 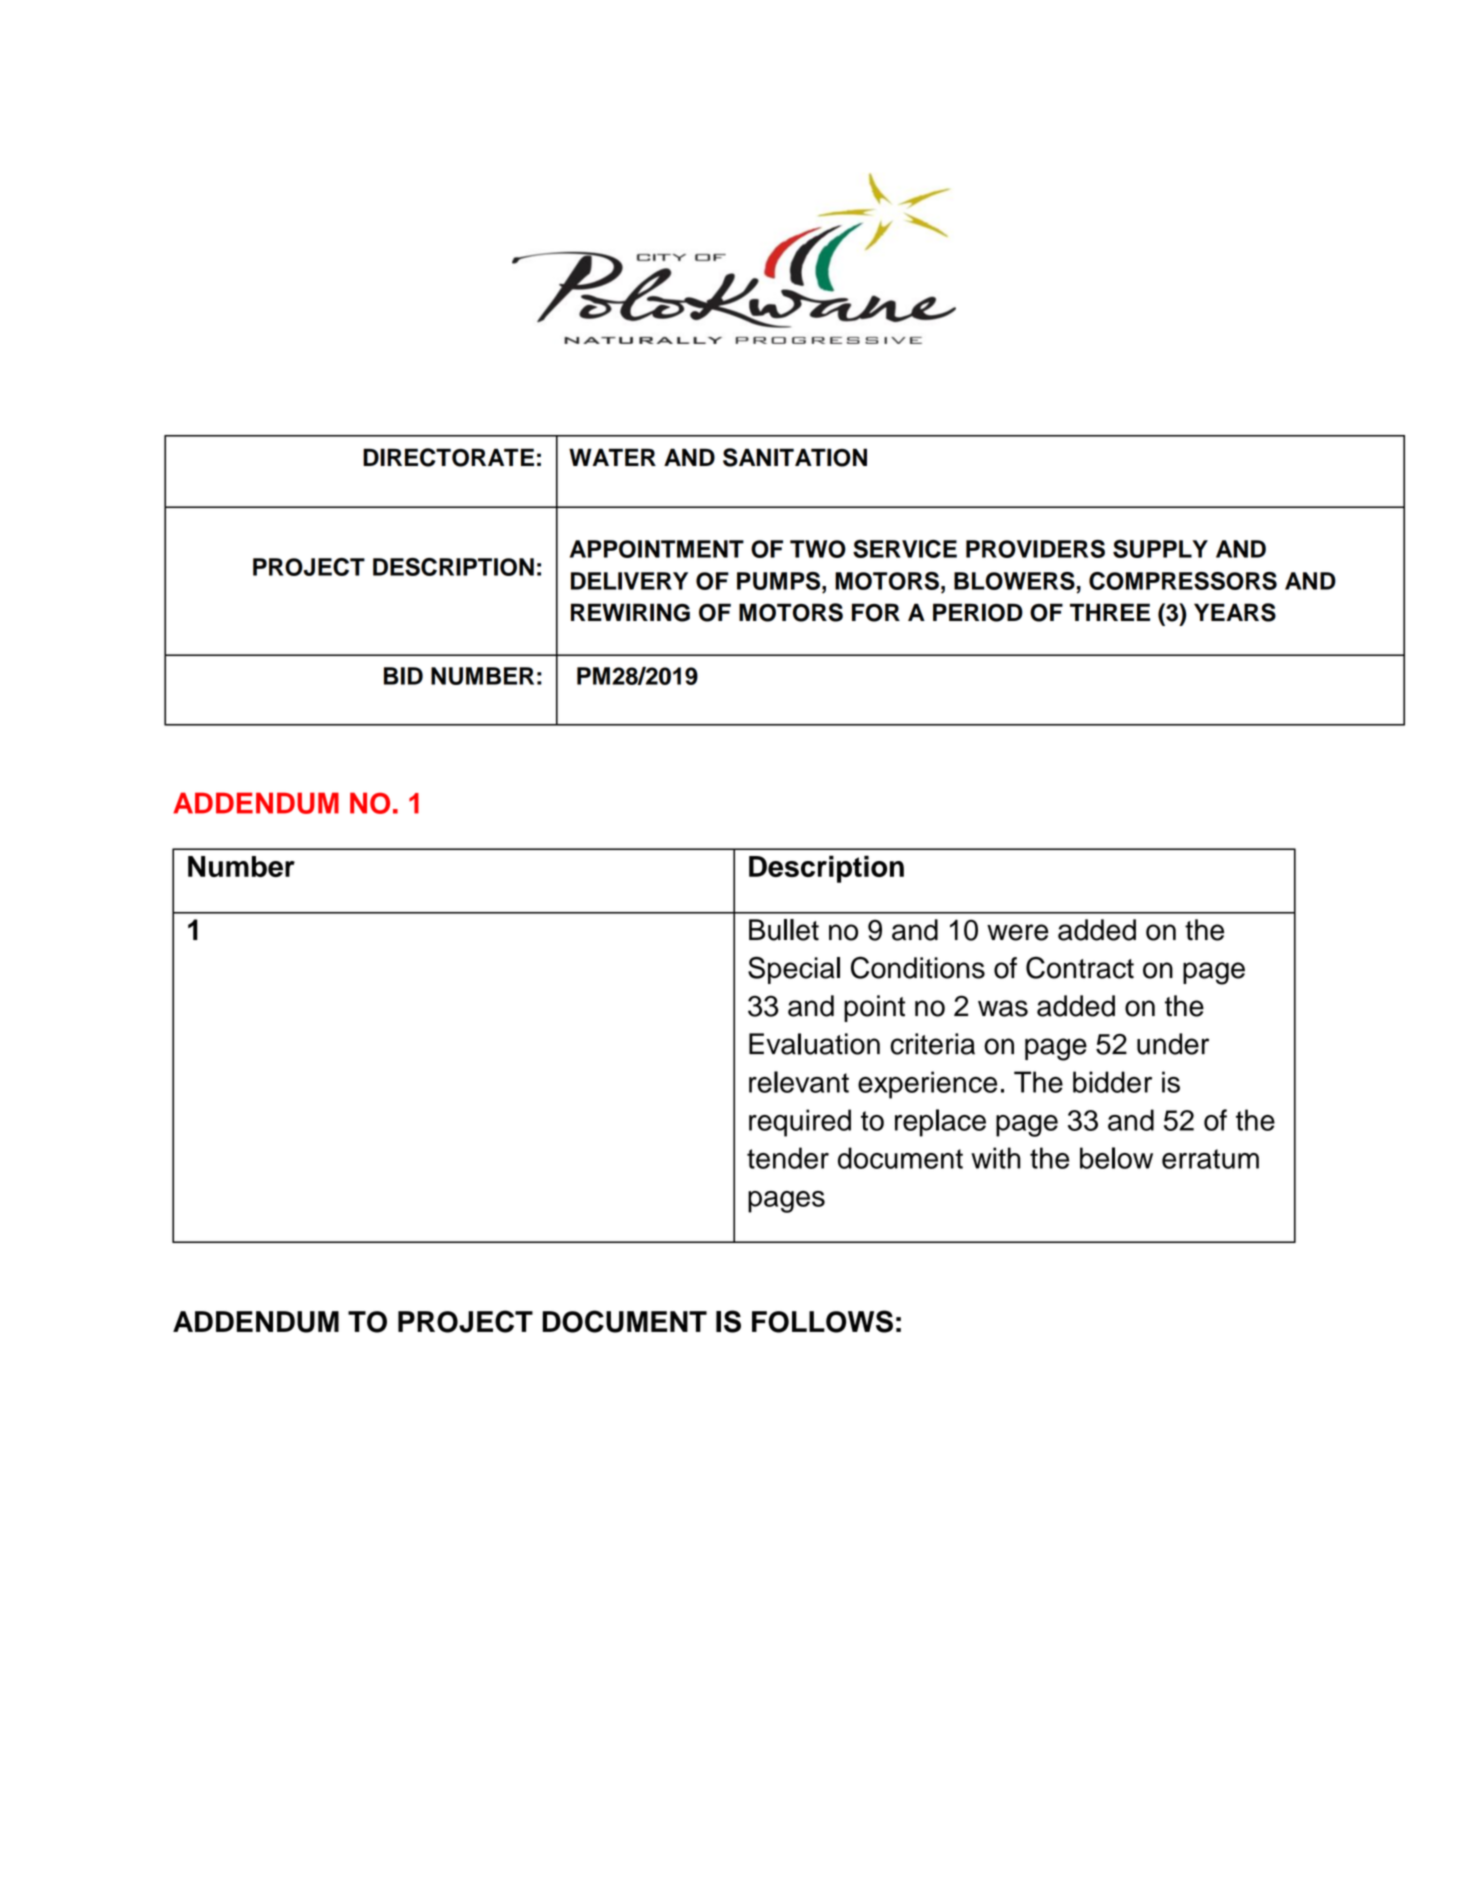 I want to click on WATER, so click(x=612, y=457).
